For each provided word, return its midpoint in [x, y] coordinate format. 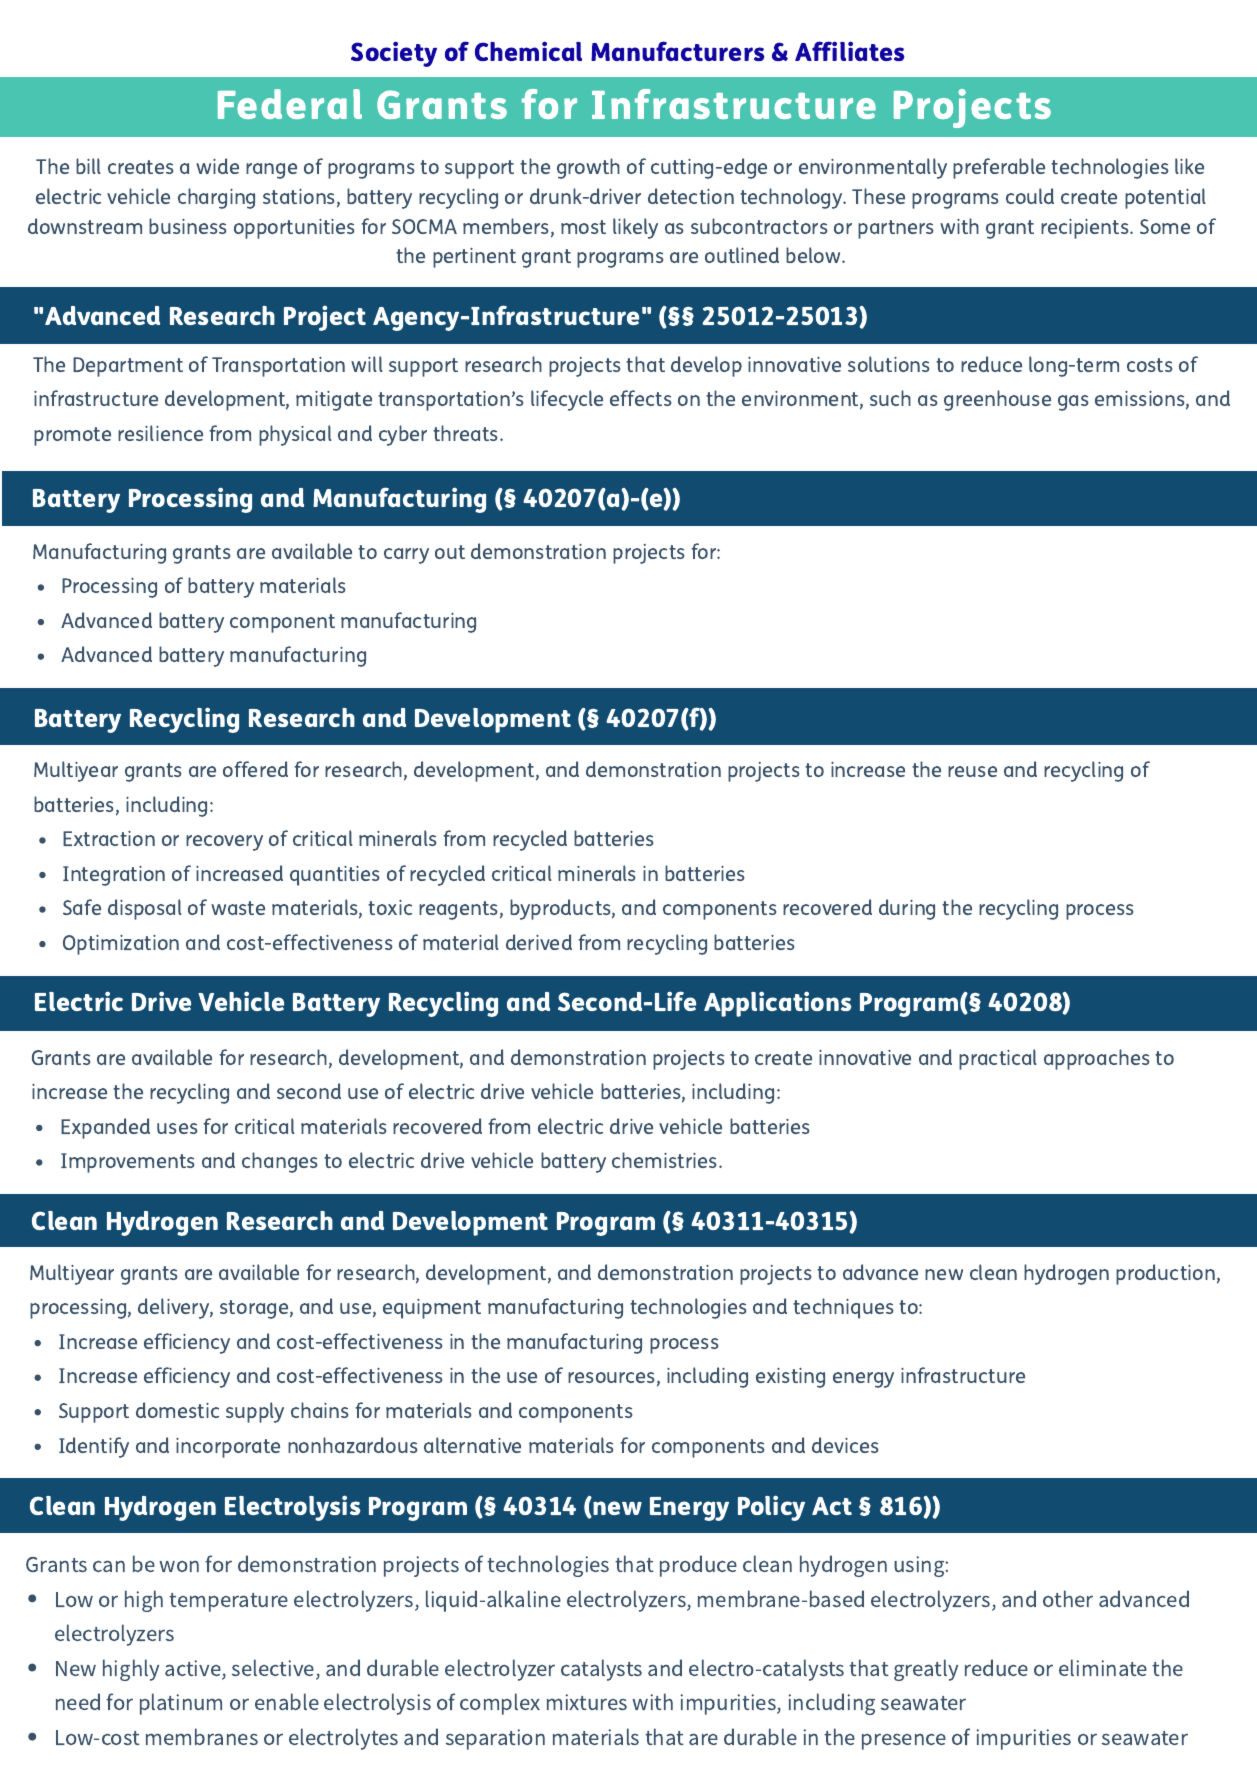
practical [998, 1059]
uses [177, 1128]
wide [217, 166]
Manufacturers [678, 51]
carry [406, 556]
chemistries [666, 1160]
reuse [972, 771]
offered [255, 769]
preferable [999, 168]
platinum [181, 1704]
